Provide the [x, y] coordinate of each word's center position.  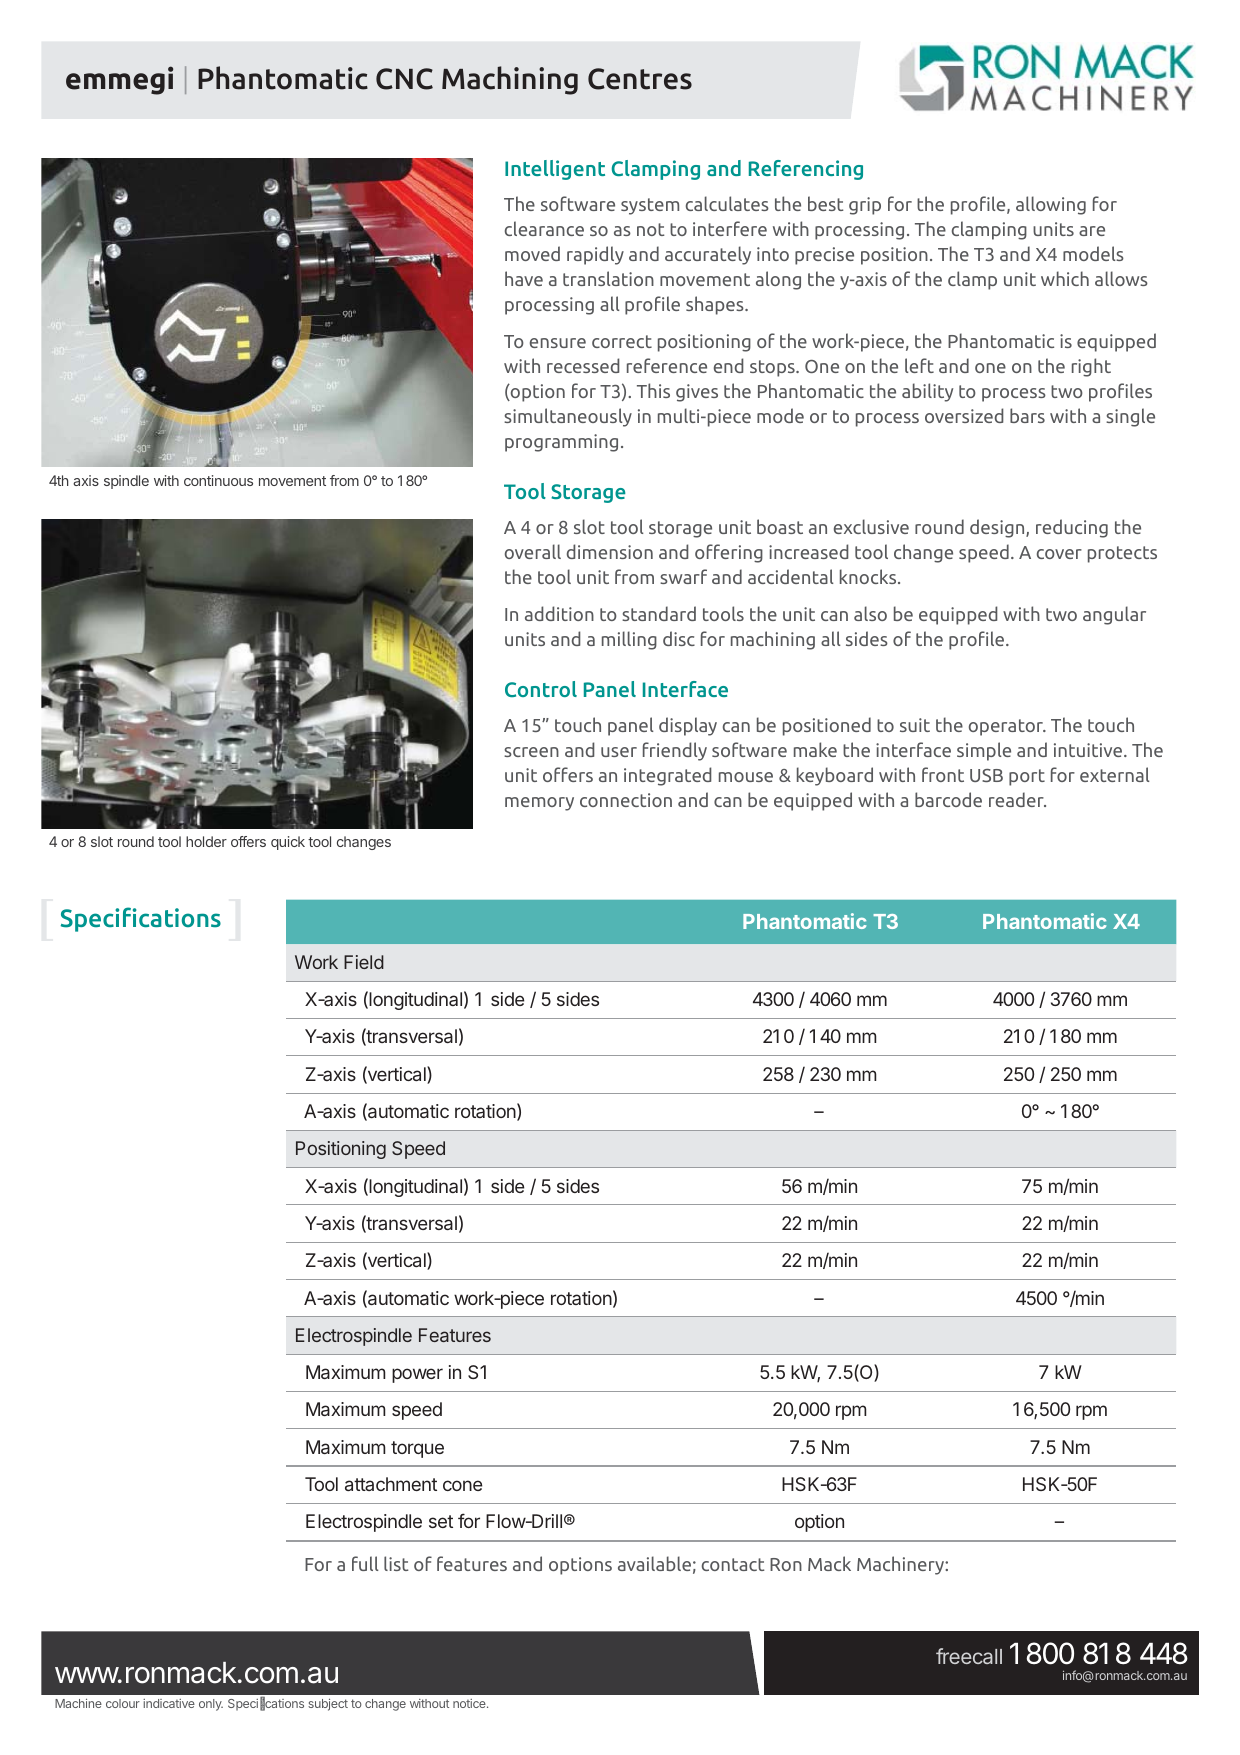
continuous [218, 480]
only [211, 1705]
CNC [404, 79]
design [998, 528]
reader [1017, 799]
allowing [1051, 205]
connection [626, 800]
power [417, 1375]
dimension [610, 551]
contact [733, 1564]
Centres [640, 79]
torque [417, 1449]
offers [248, 841]
